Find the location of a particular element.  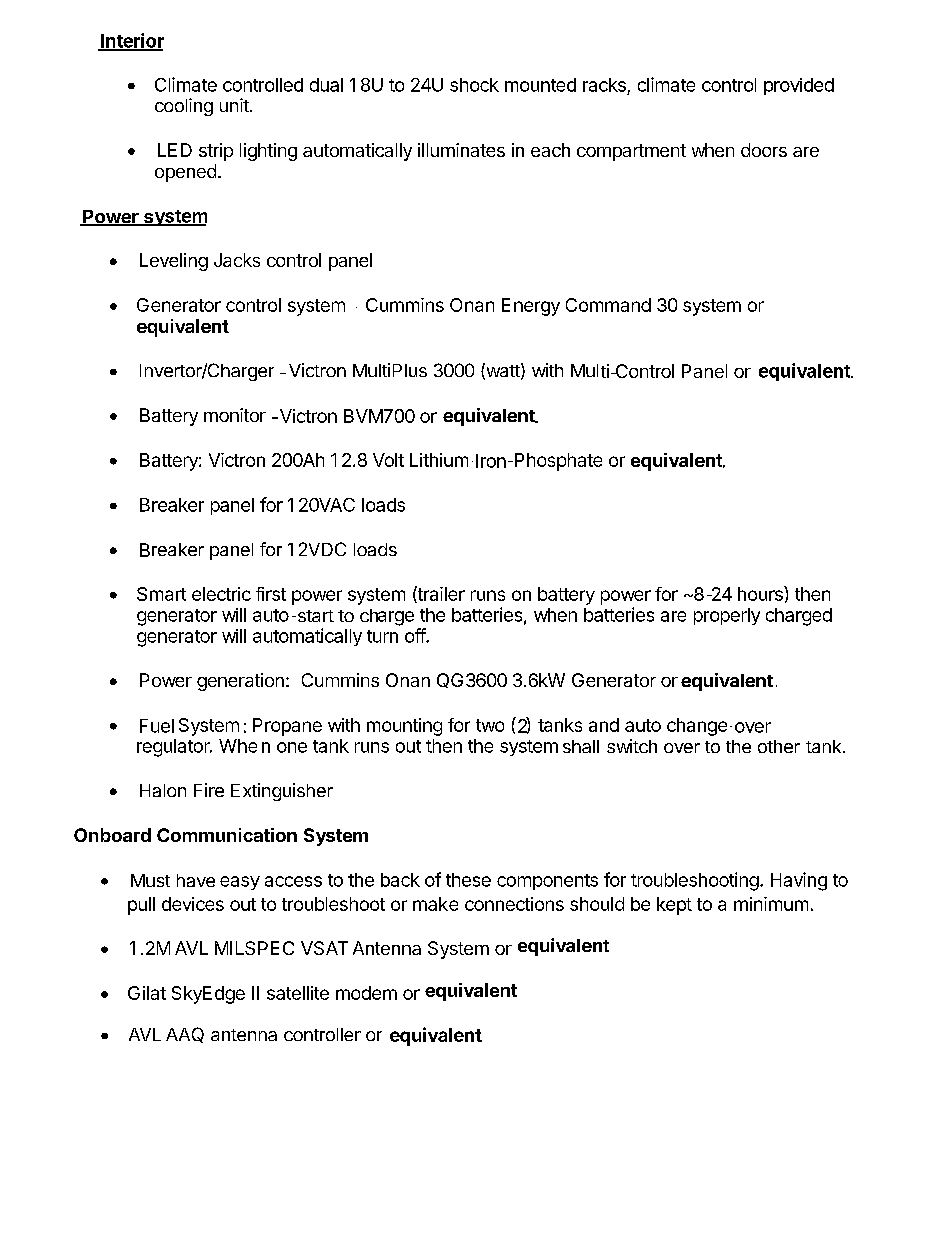

provided is located at coordinates (799, 86).
